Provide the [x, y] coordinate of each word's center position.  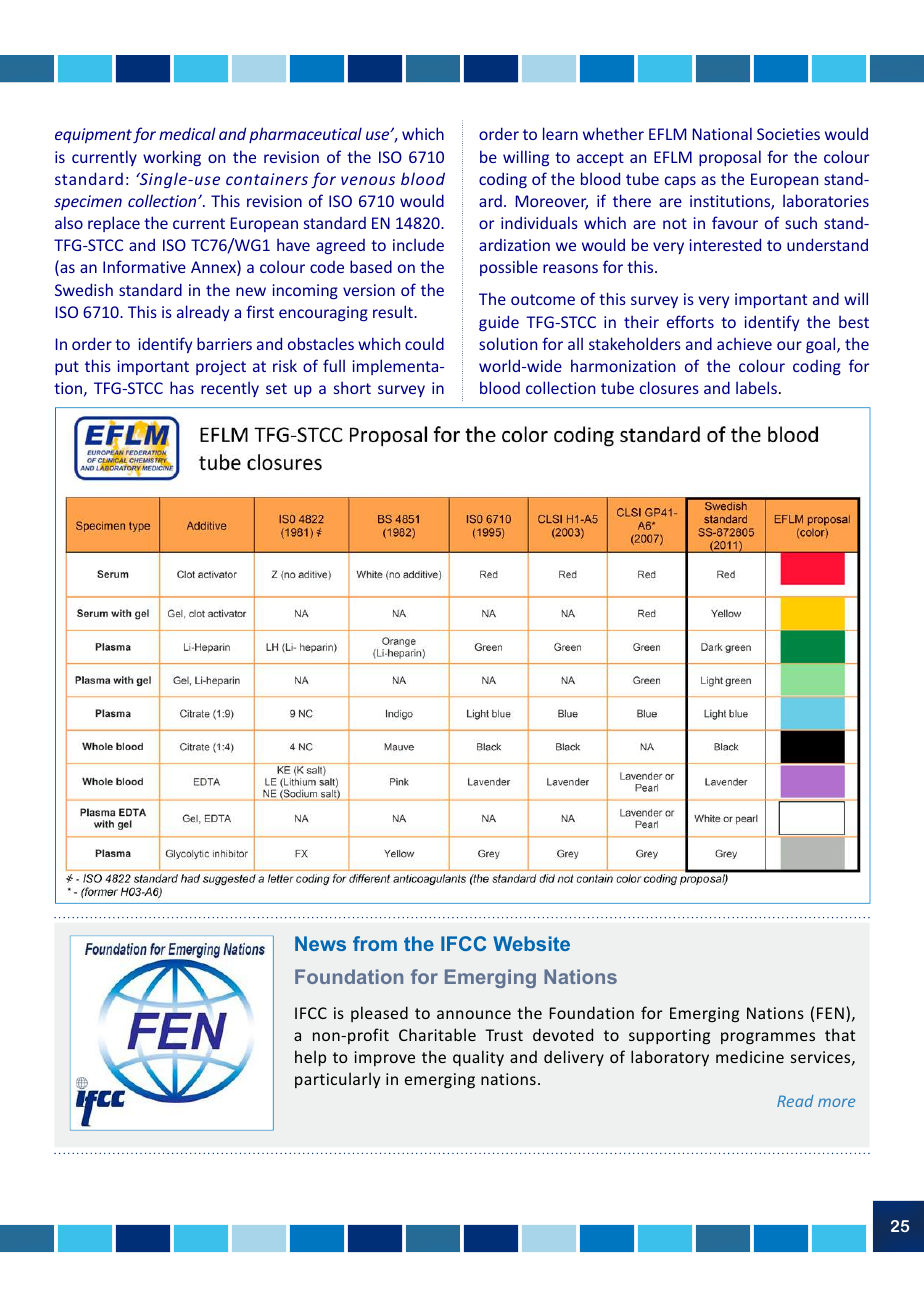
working [172, 158]
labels [756, 387]
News [320, 943]
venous [368, 180]
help [310, 1058]
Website [531, 943]
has [182, 387]
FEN [830, 1013]
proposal [730, 158]
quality [478, 1058]
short [352, 387]
